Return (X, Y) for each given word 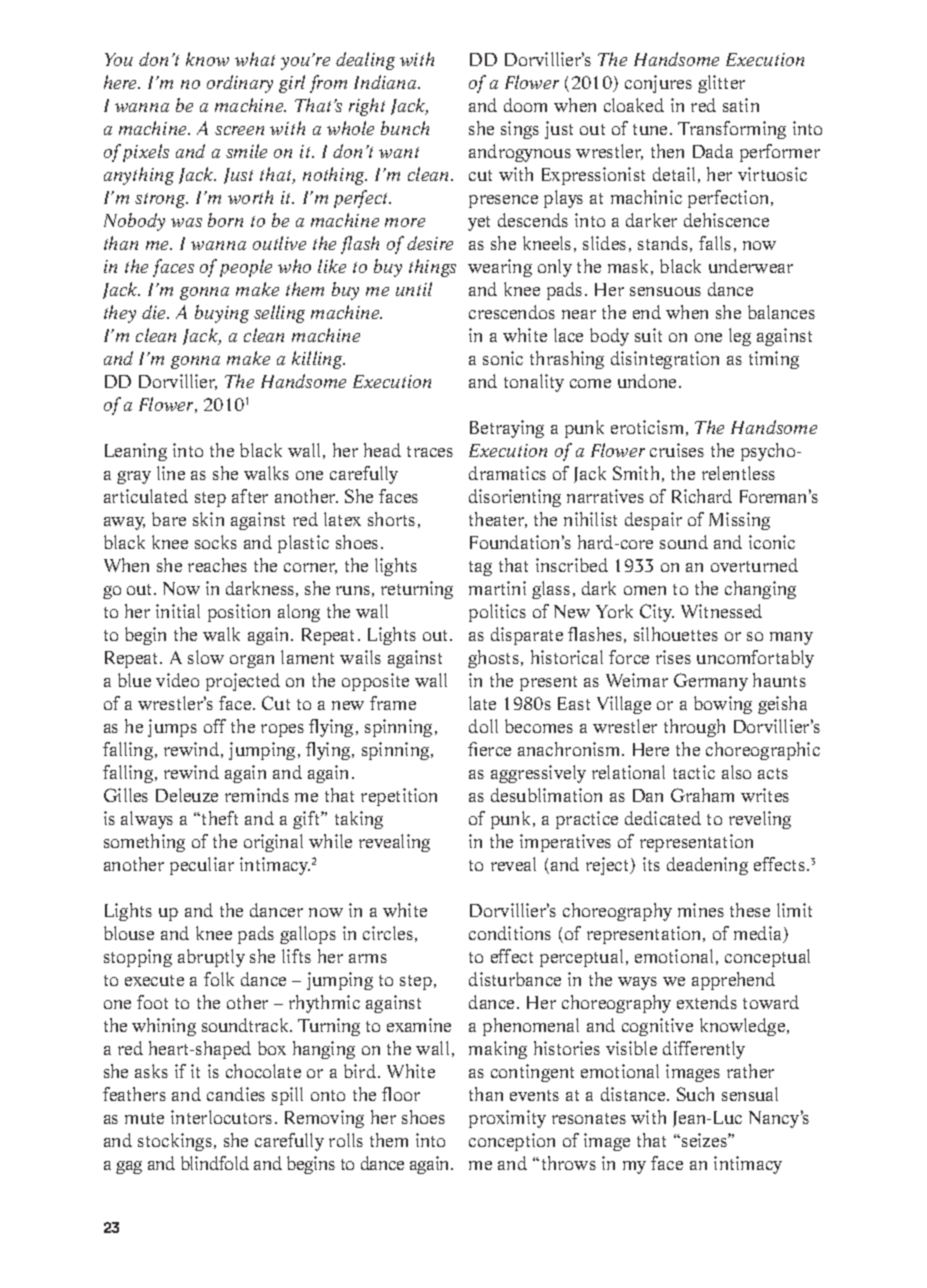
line (171, 473)
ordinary (240, 84)
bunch (405, 128)
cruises (677, 450)
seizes (705, 1140)
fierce (489, 749)
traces (430, 451)
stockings (175, 1142)
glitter (721, 84)
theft (220, 818)
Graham (702, 795)
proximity (507, 1119)
